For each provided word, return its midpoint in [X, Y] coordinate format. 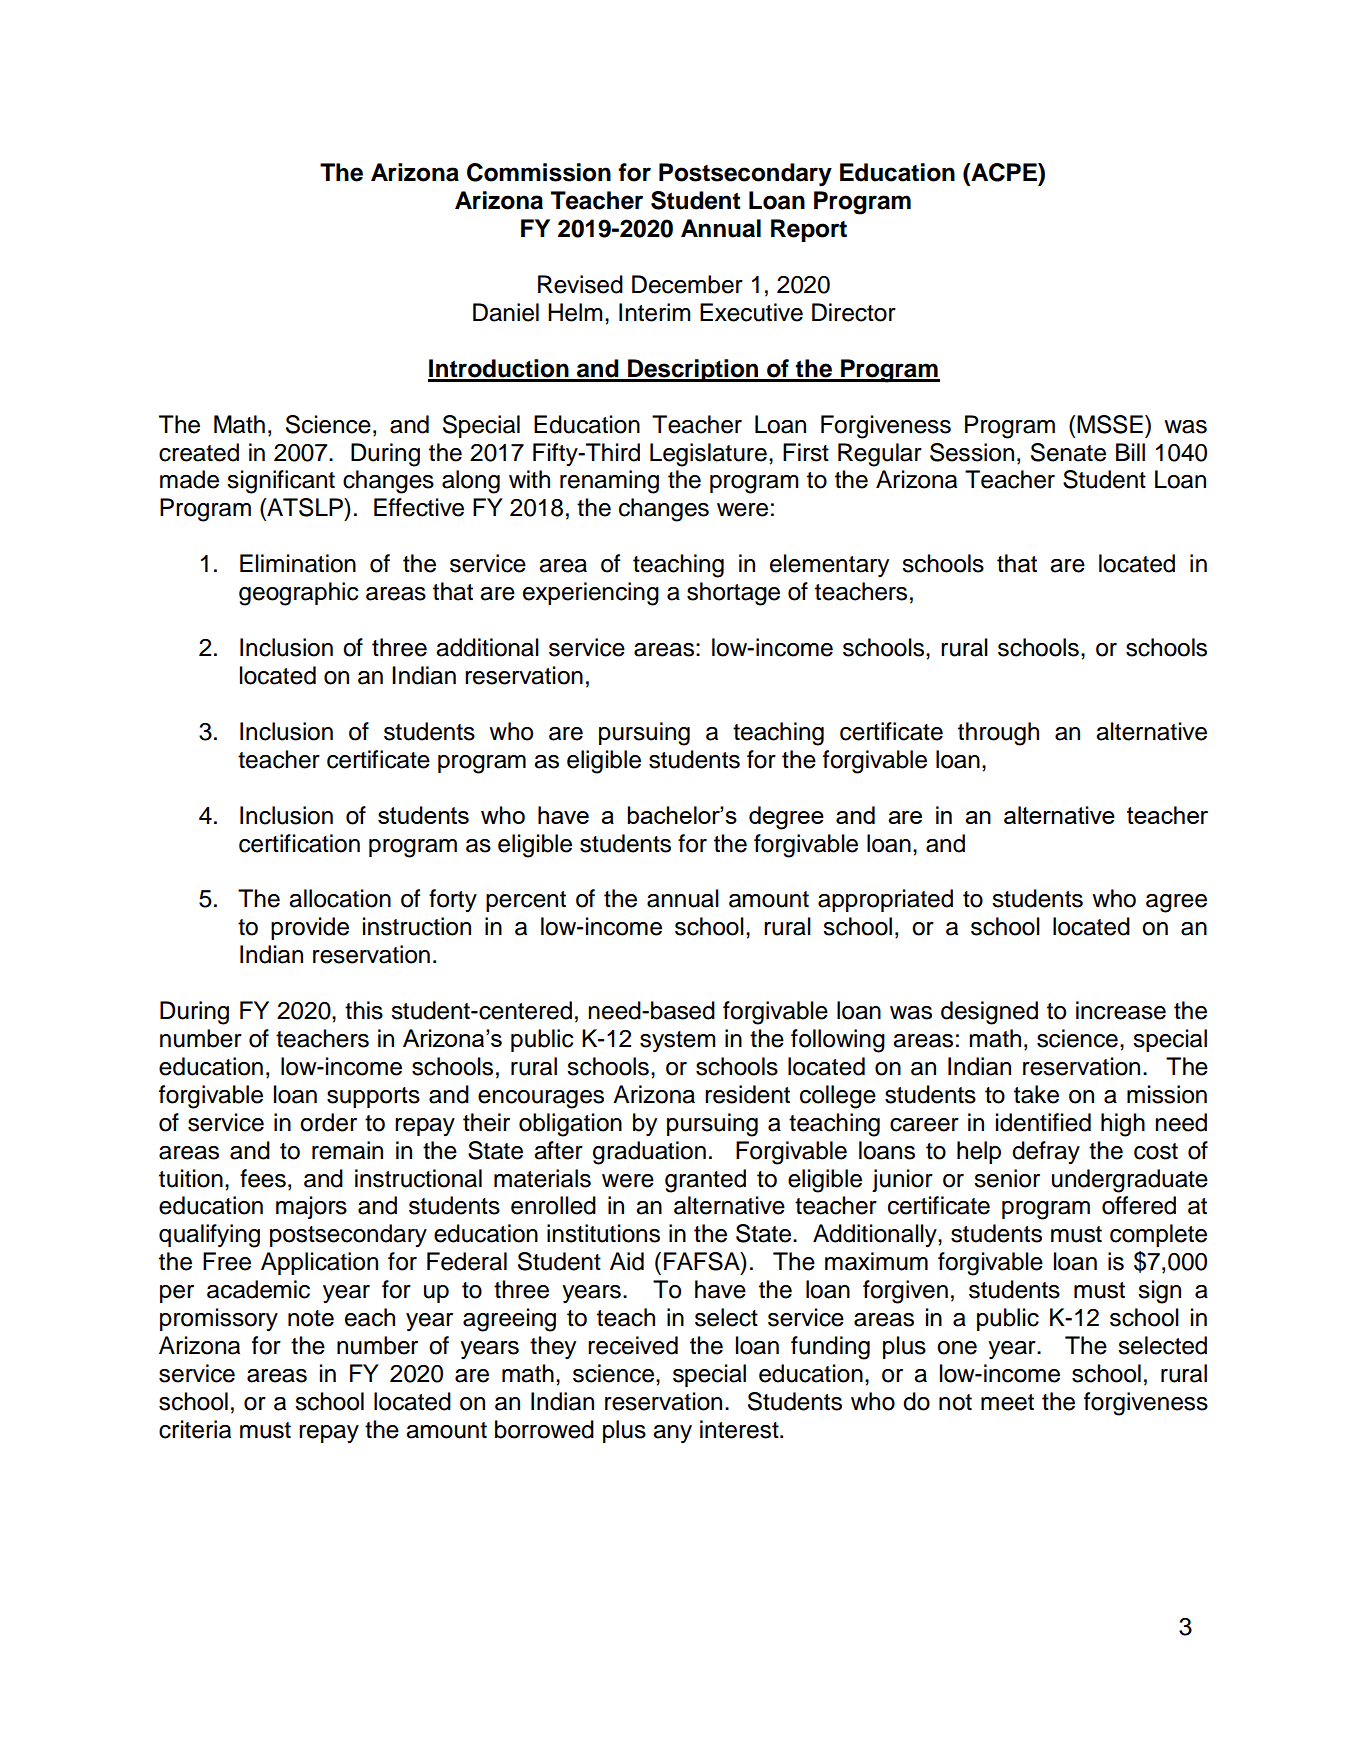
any [672, 1434]
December [687, 284]
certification [299, 843]
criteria [195, 1429]
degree [786, 818]
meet [1007, 1402]
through [998, 734]
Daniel [506, 312]
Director [854, 312]
